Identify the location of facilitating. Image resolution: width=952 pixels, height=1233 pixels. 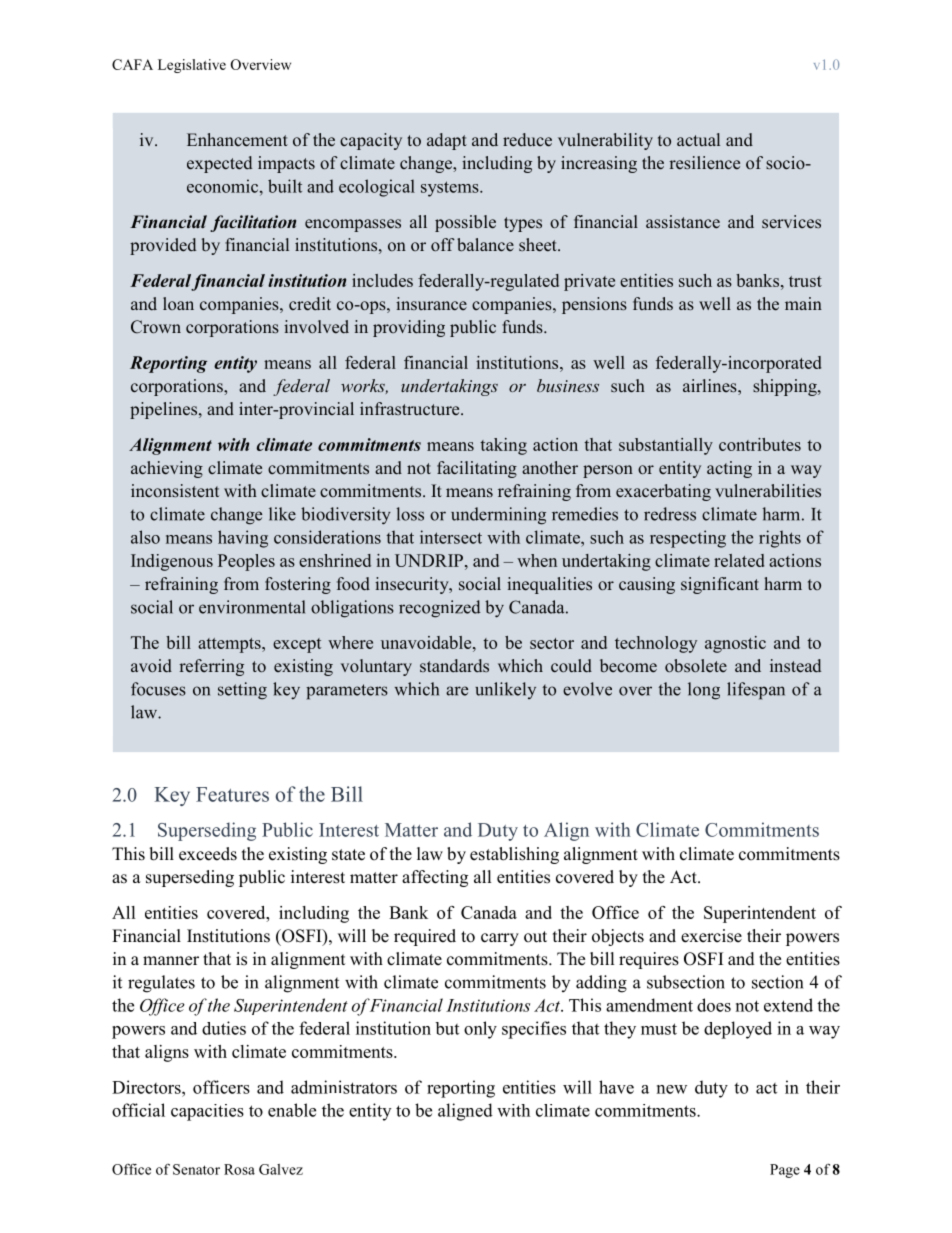
(477, 469).
